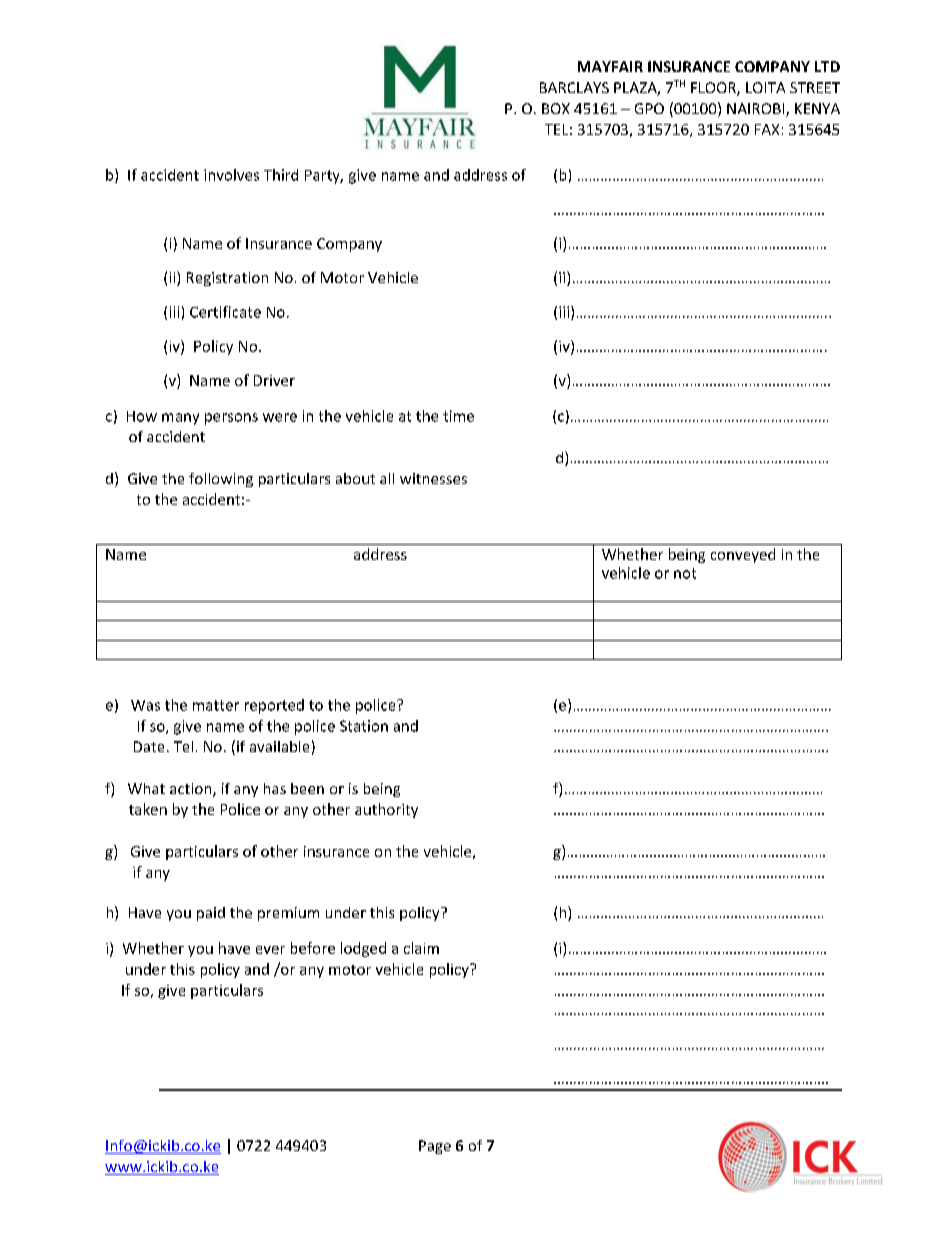 Image resolution: width=952 pixels, height=1233 pixels. I want to click on BOX, so click(556, 108).
